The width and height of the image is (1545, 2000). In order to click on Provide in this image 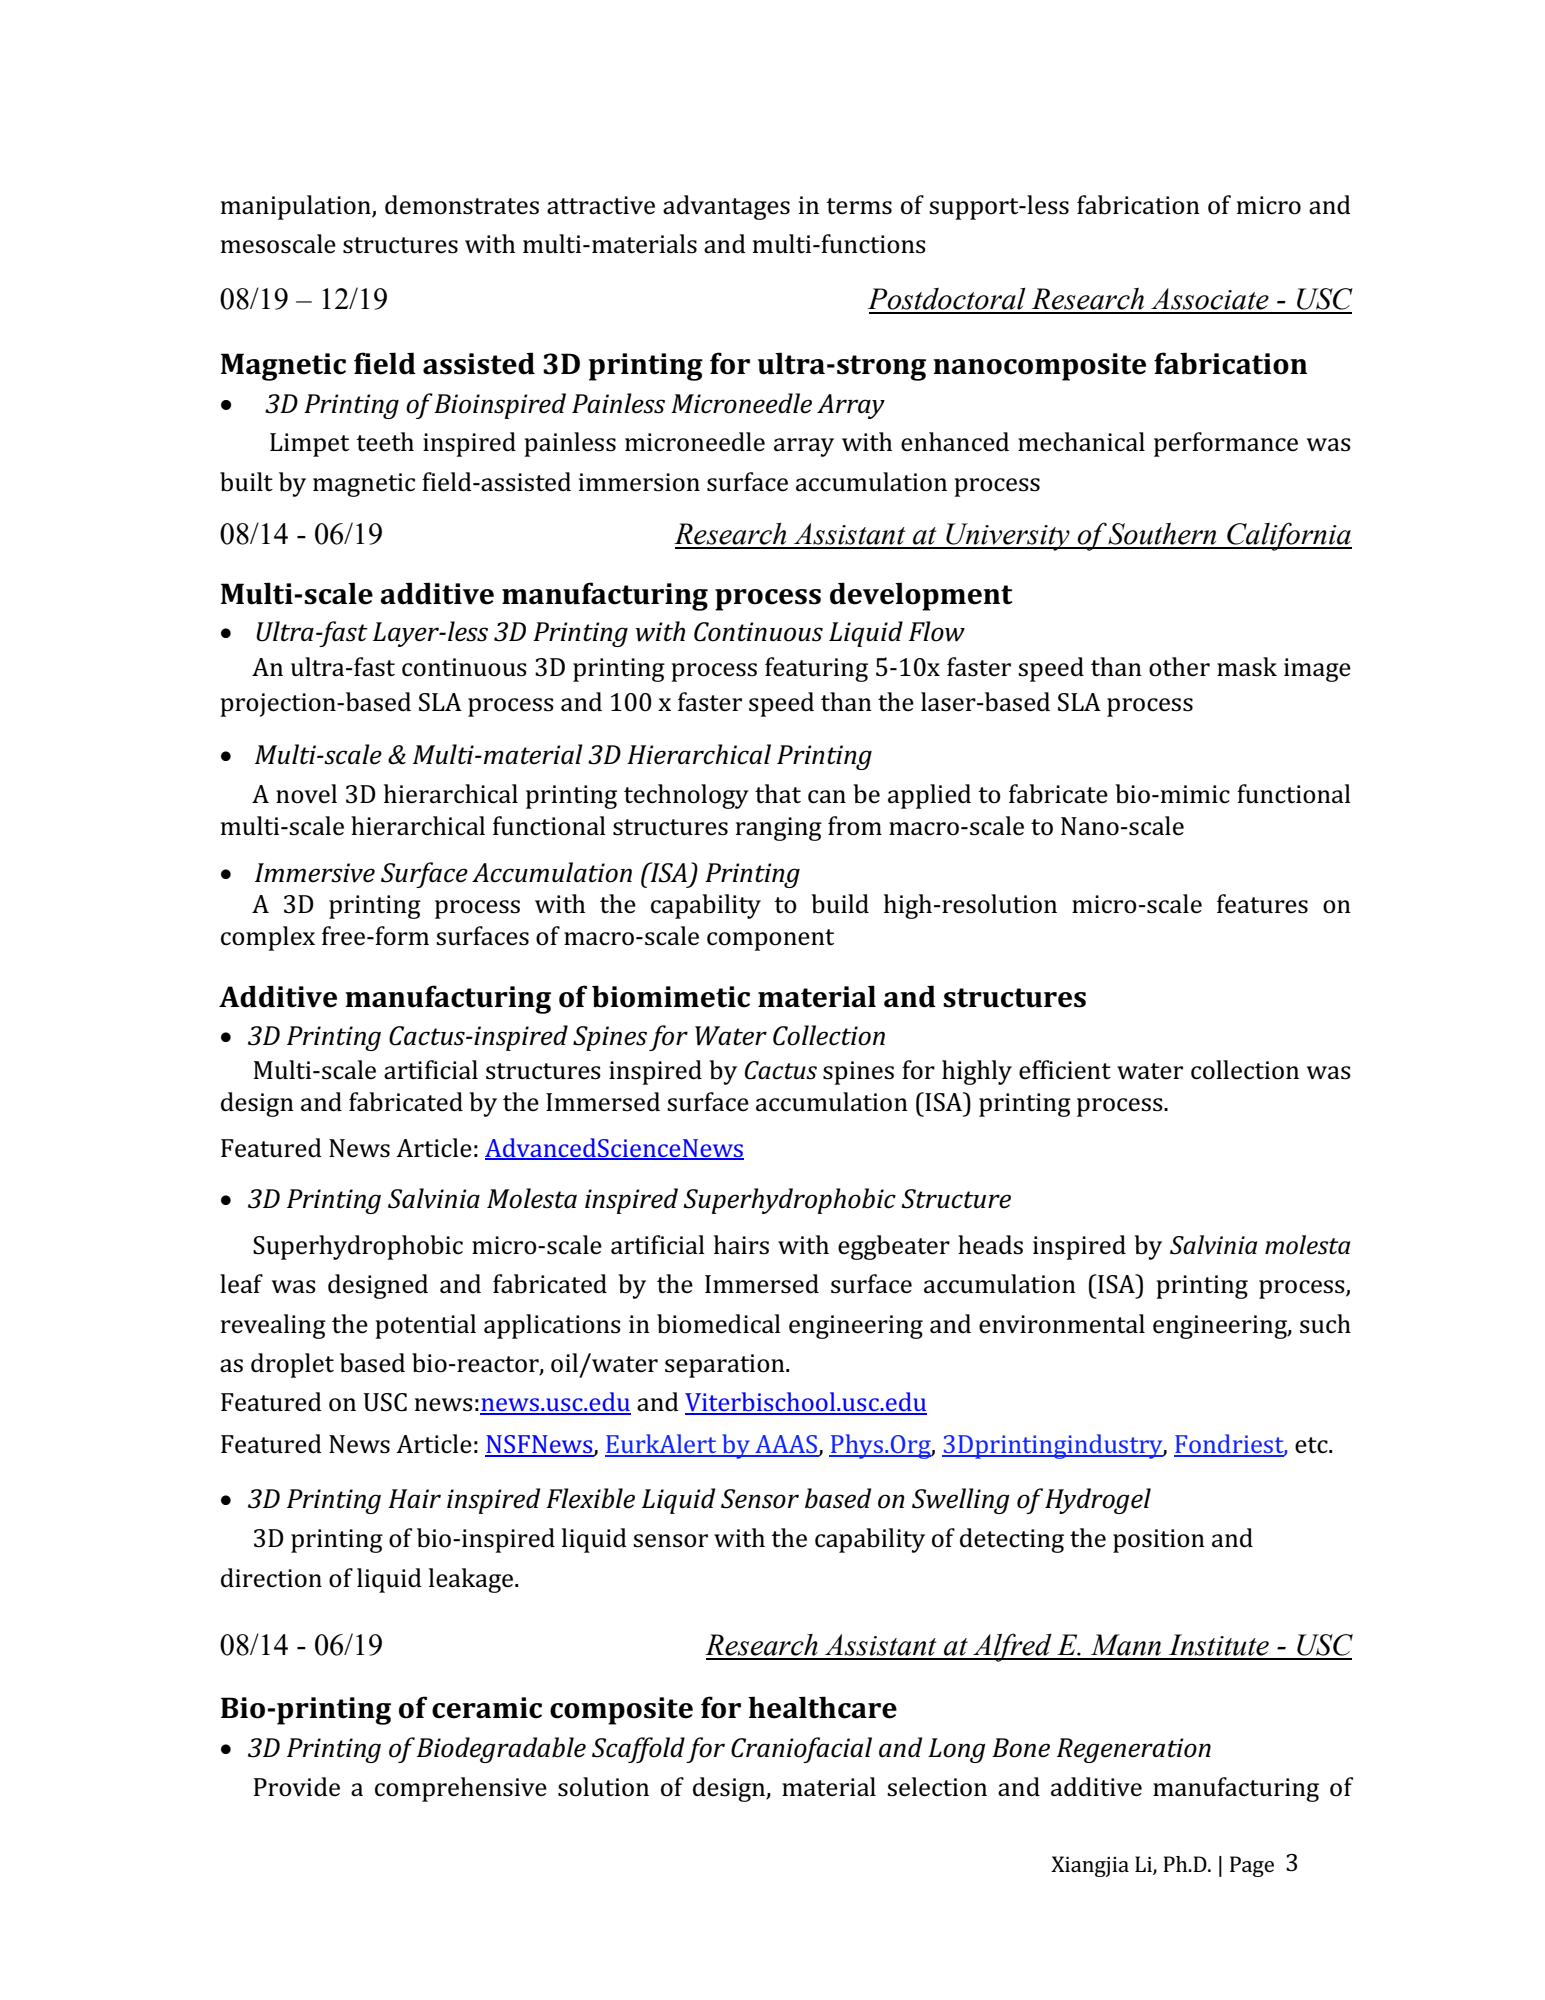, I will do `click(297, 1787)`.
